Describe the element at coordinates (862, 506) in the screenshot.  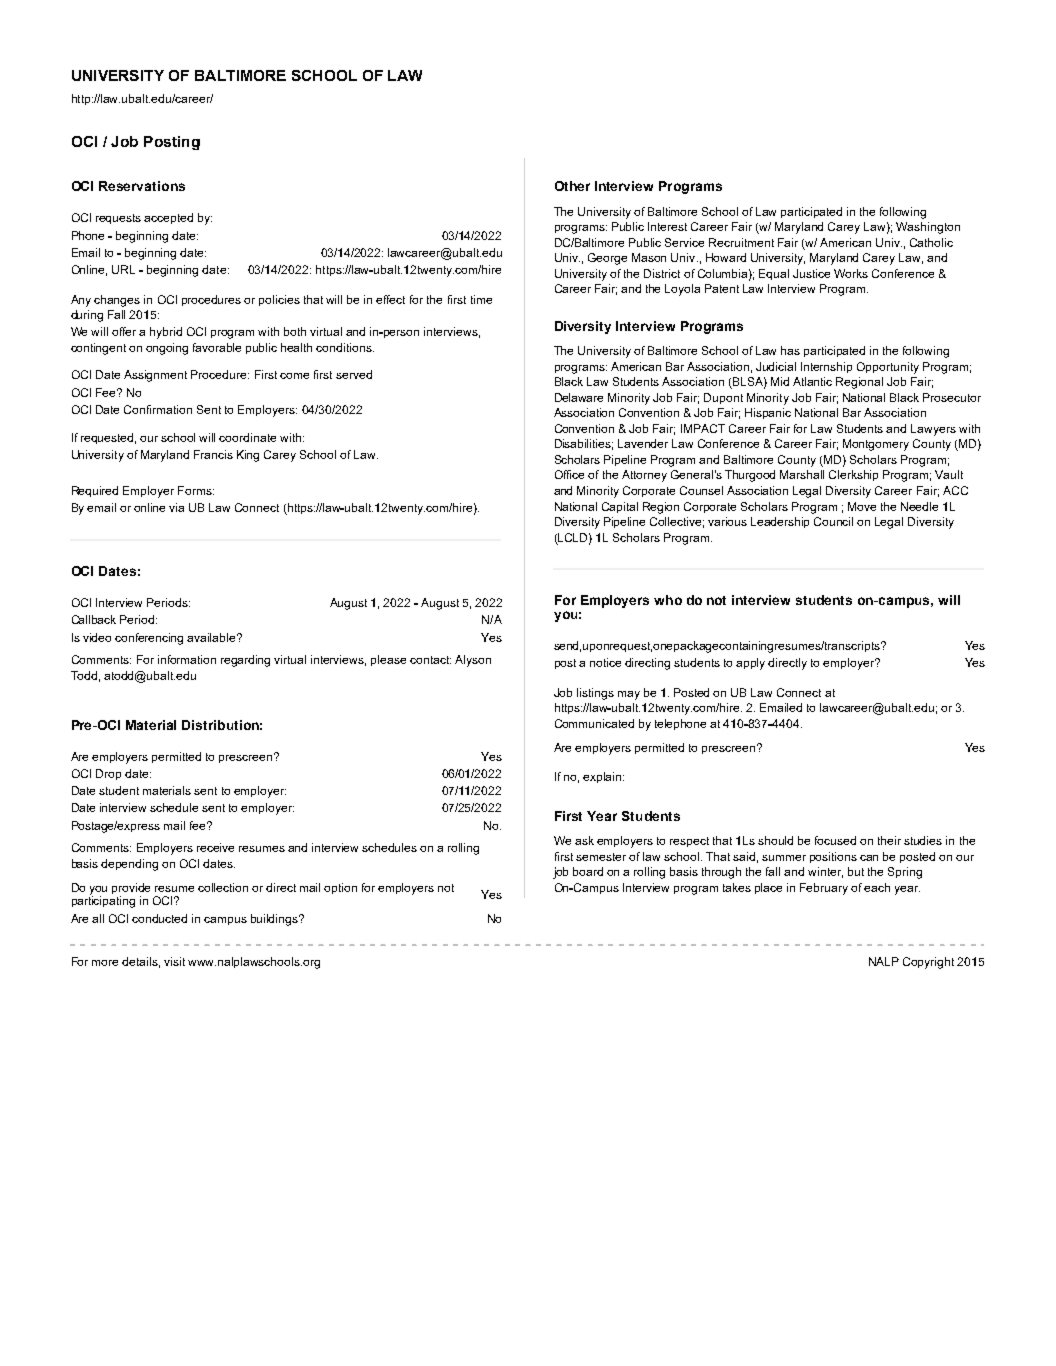
I see `Move` at that location.
